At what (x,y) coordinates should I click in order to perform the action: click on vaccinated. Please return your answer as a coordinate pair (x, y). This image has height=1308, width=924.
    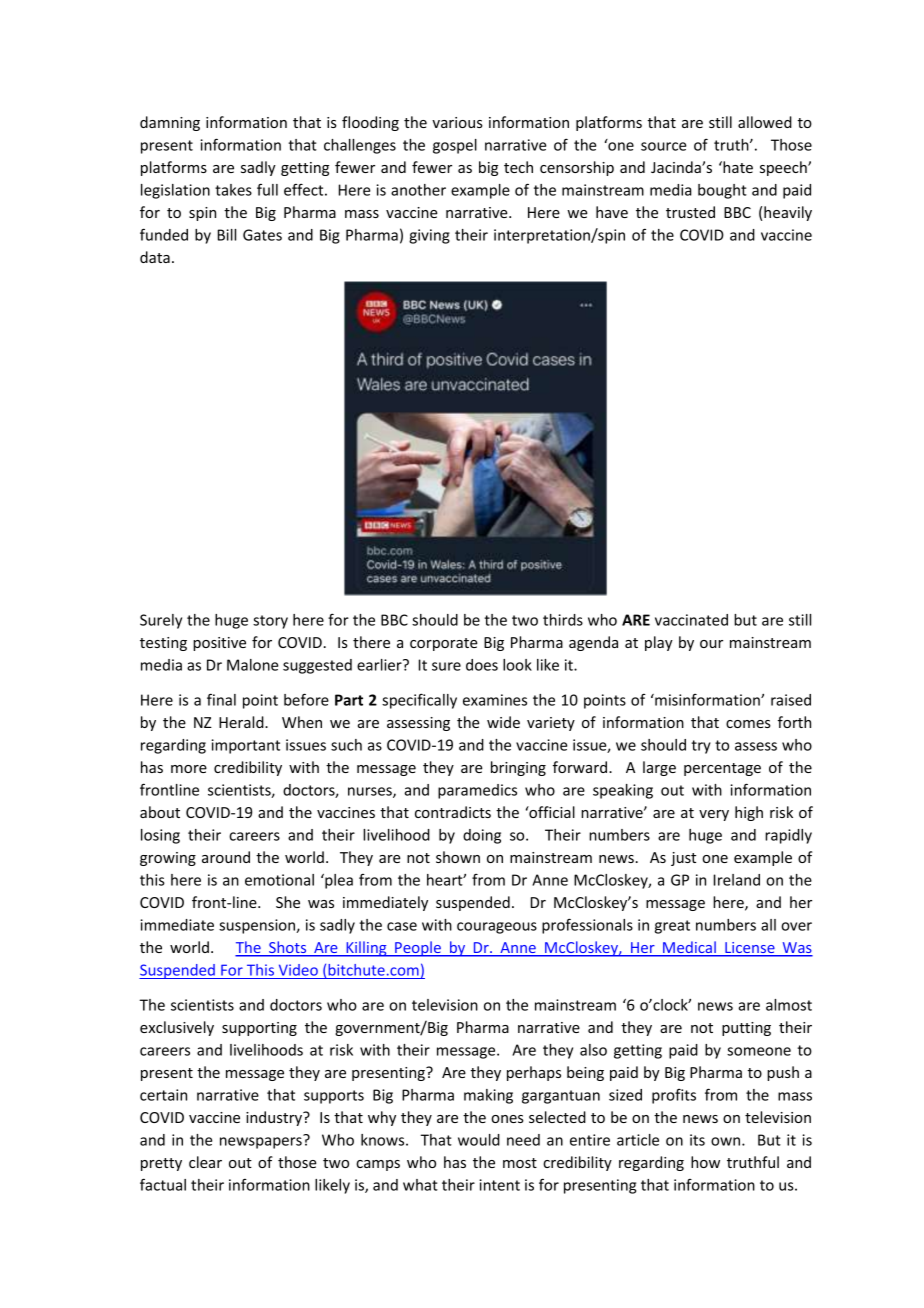
    Looking at the image, I should click on (691, 620).
